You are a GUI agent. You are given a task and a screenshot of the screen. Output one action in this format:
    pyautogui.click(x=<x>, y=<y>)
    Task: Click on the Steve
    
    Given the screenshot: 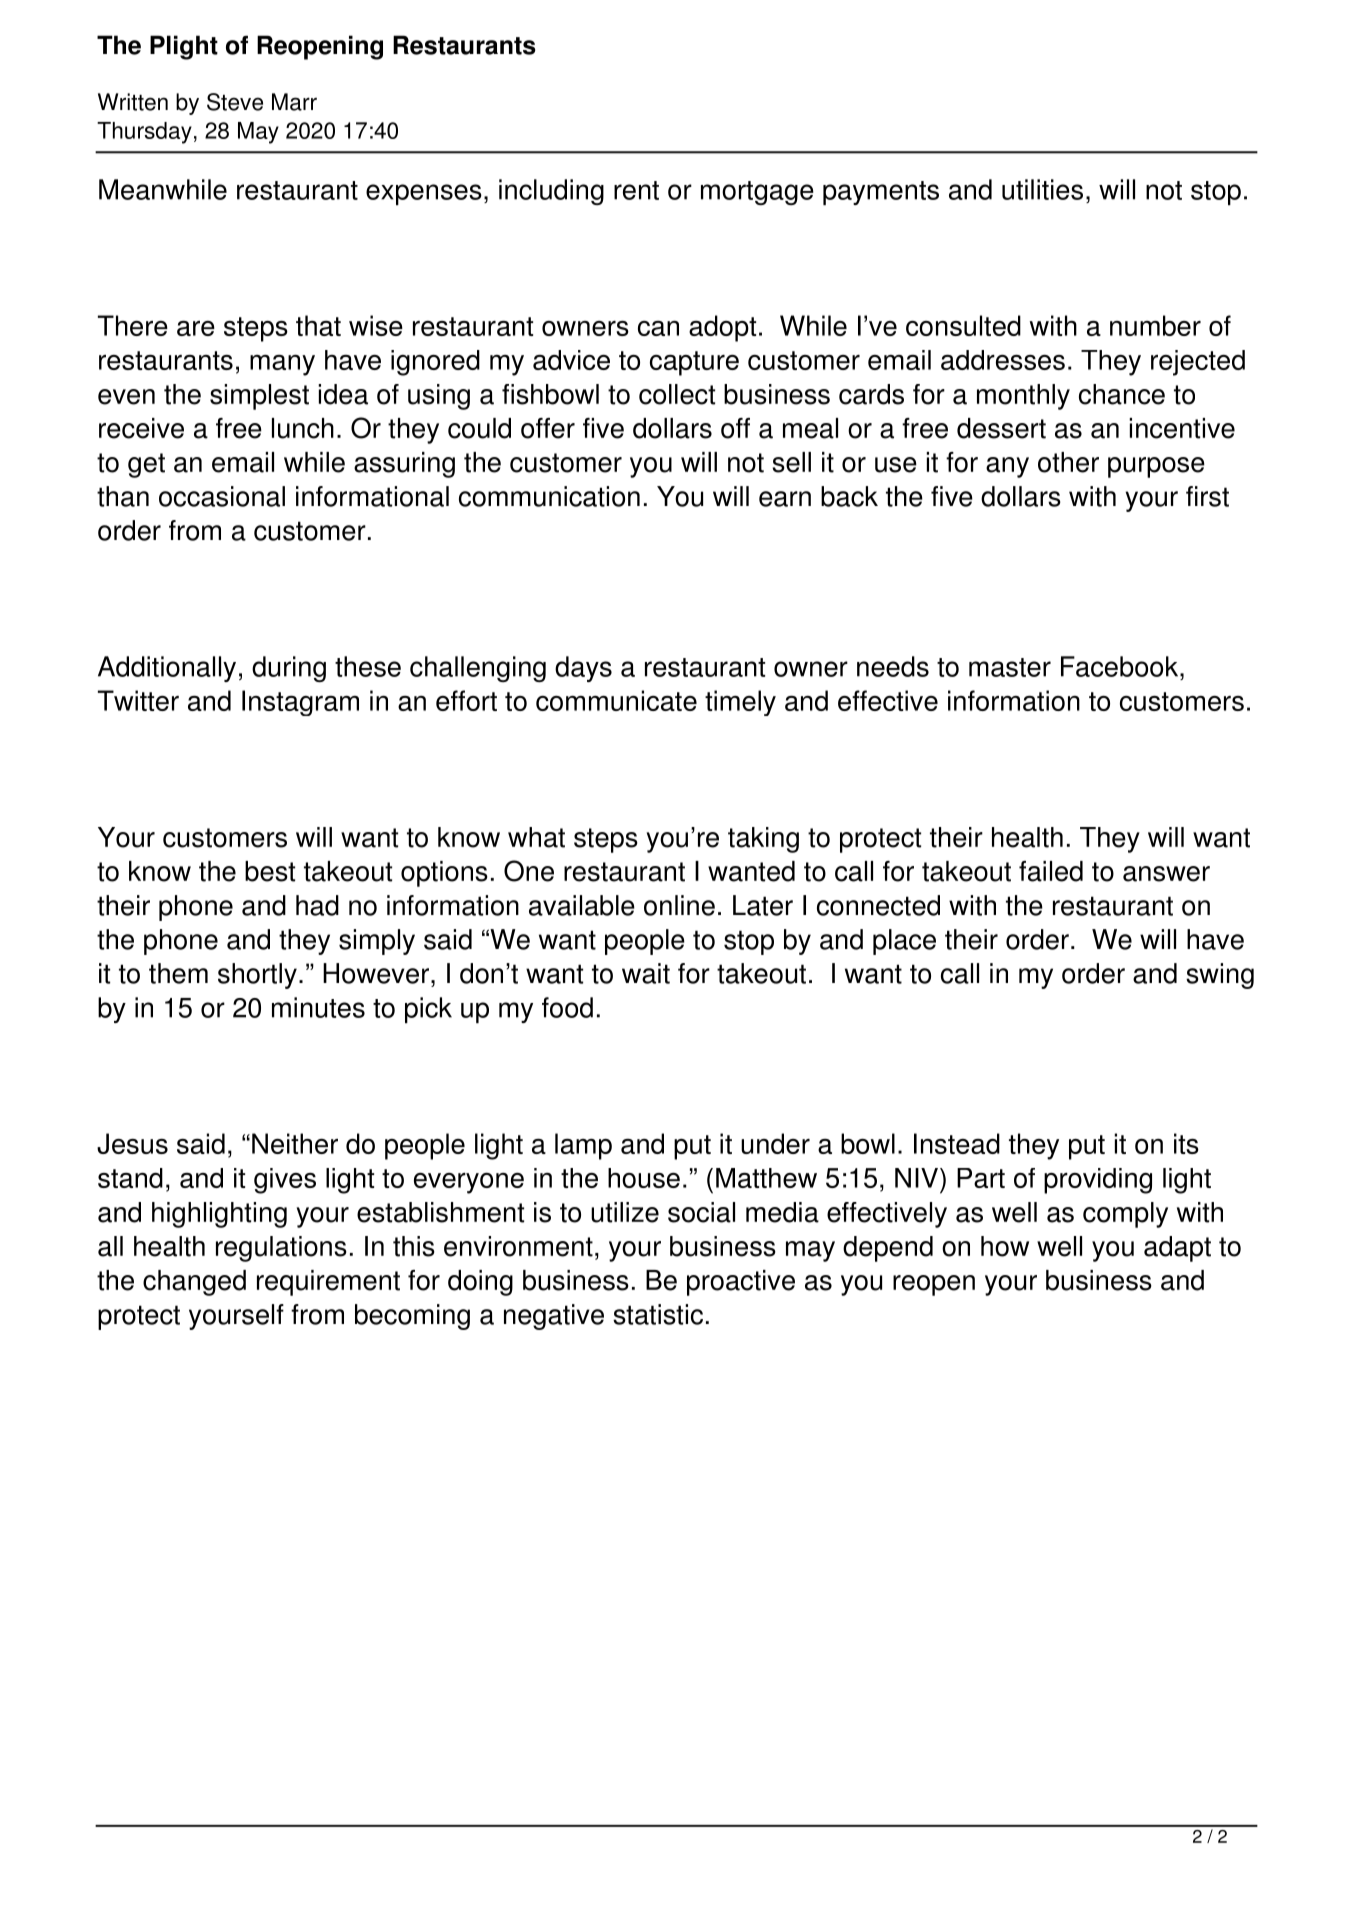 What is the action you would take?
    pyautogui.click(x=235, y=102)
